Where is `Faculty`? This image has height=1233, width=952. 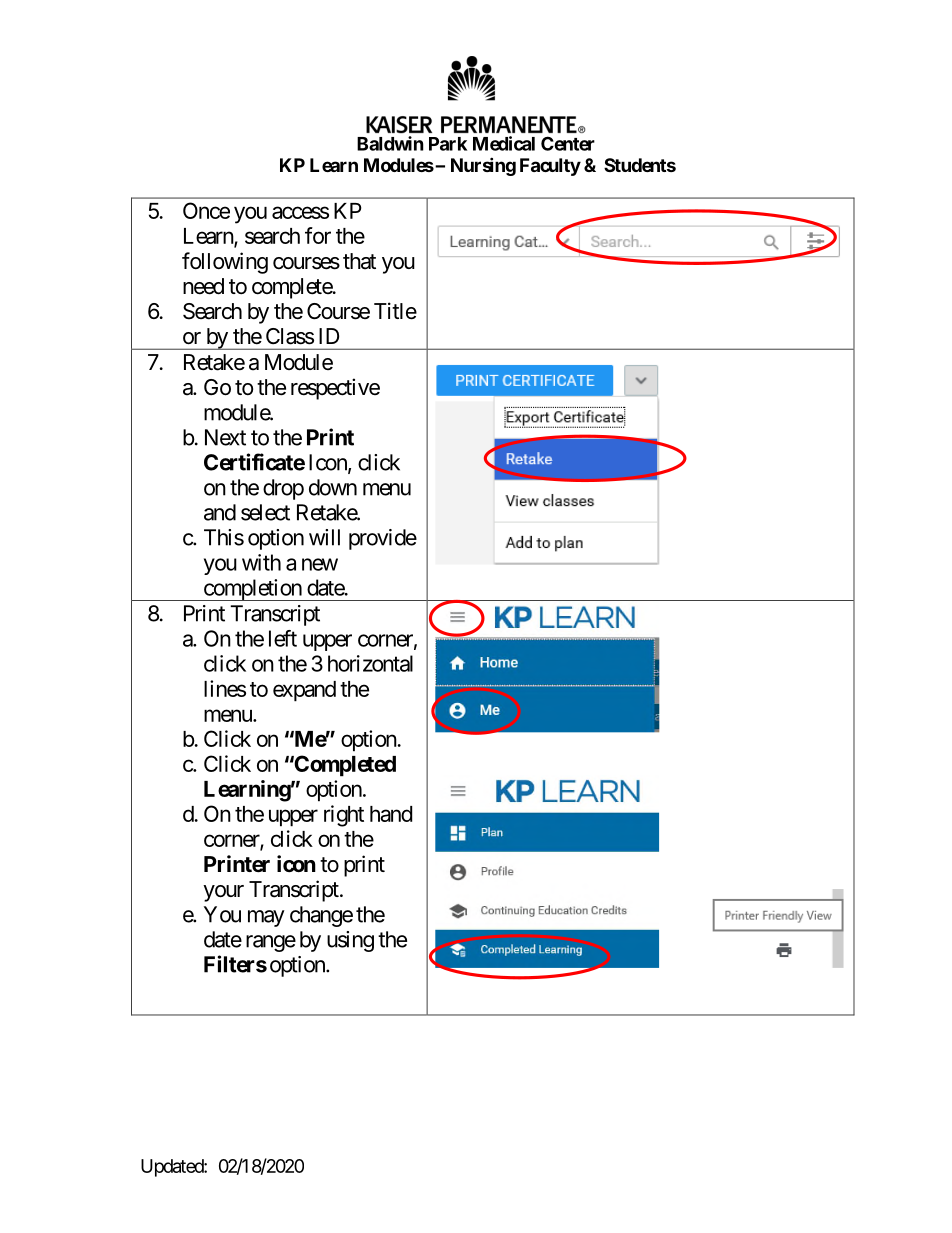 Faculty is located at coordinates (550, 167).
